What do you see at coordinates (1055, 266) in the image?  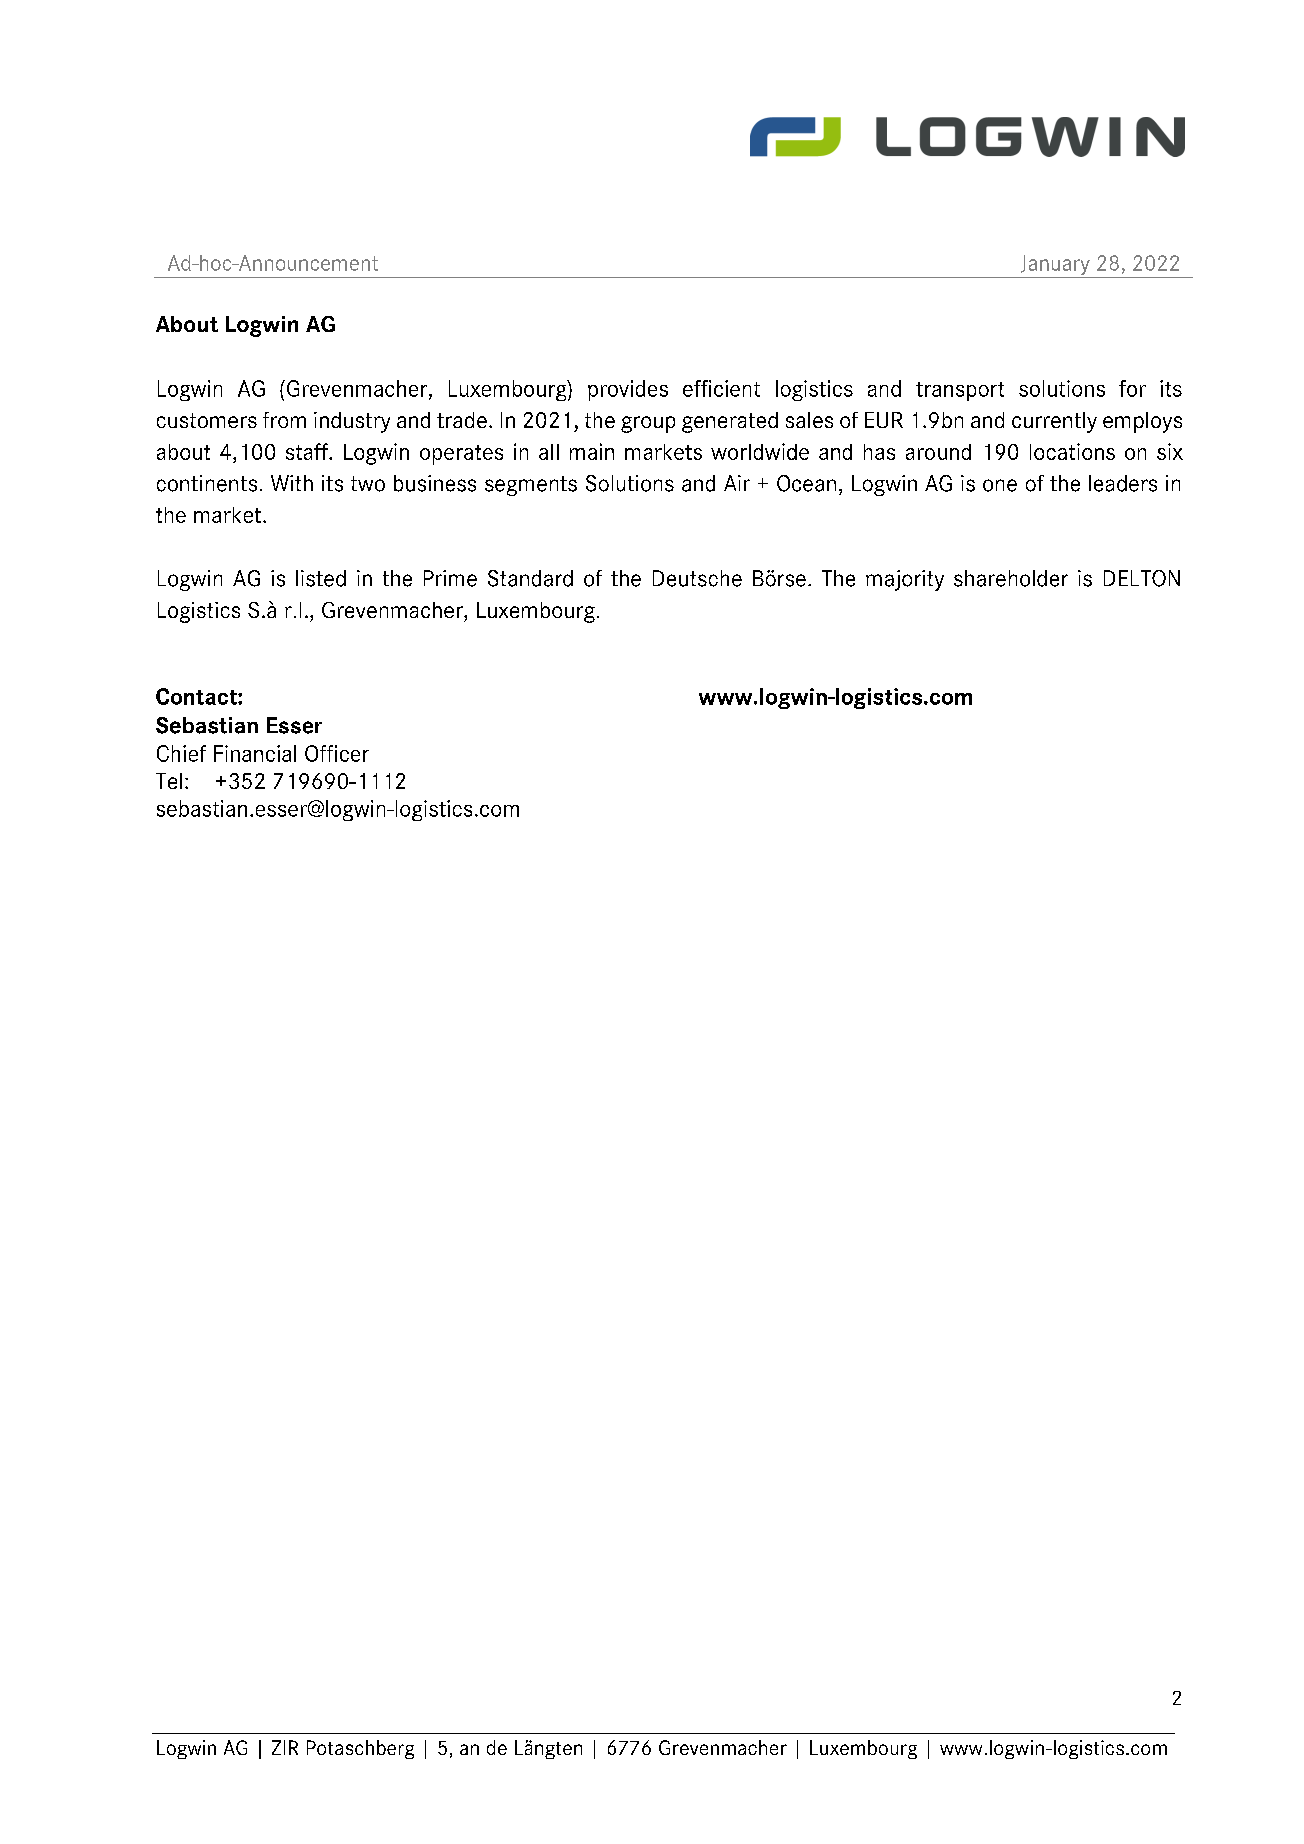 I see `January` at bounding box center [1055, 266].
